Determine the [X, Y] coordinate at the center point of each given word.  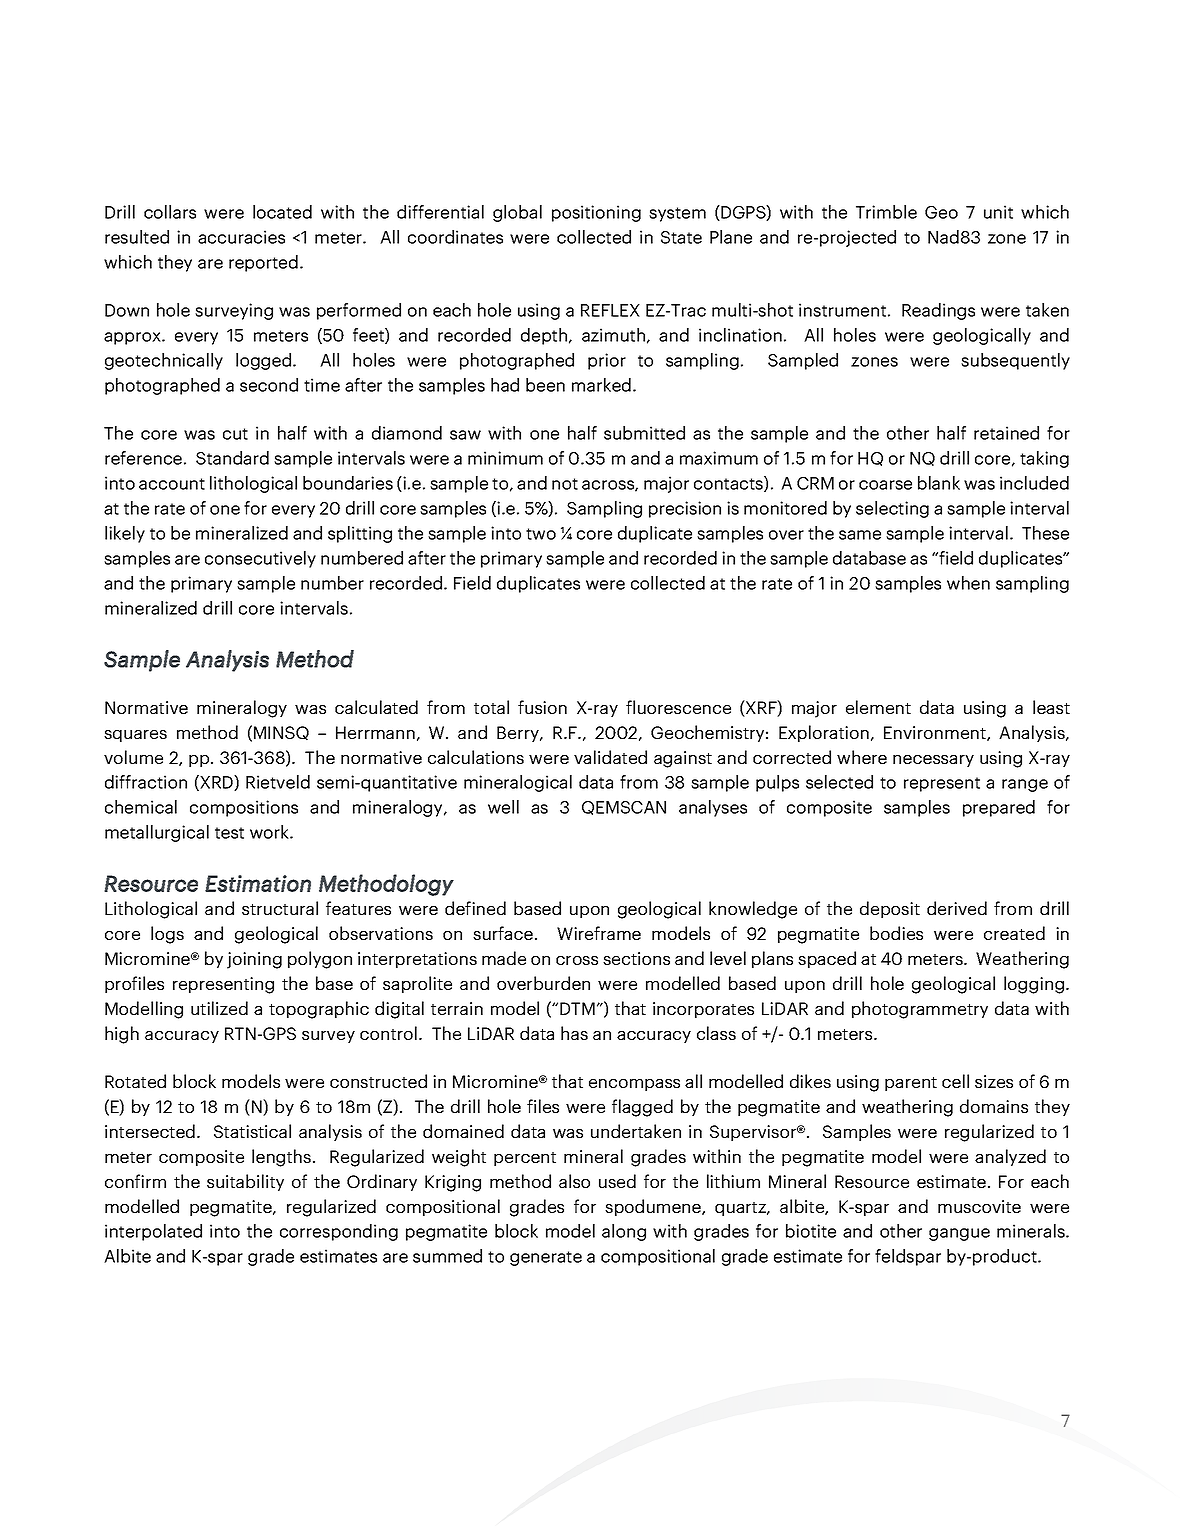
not [565, 484]
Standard [232, 458]
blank [939, 483]
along [624, 1232]
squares [135, 736]
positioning [596, 213]
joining [254, 960]
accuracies [241, 237]
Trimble [886, 212]
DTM [577, 1008]
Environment [936, 733]
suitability [245, 1182]
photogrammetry [920, 1010]
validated [610, 757]
